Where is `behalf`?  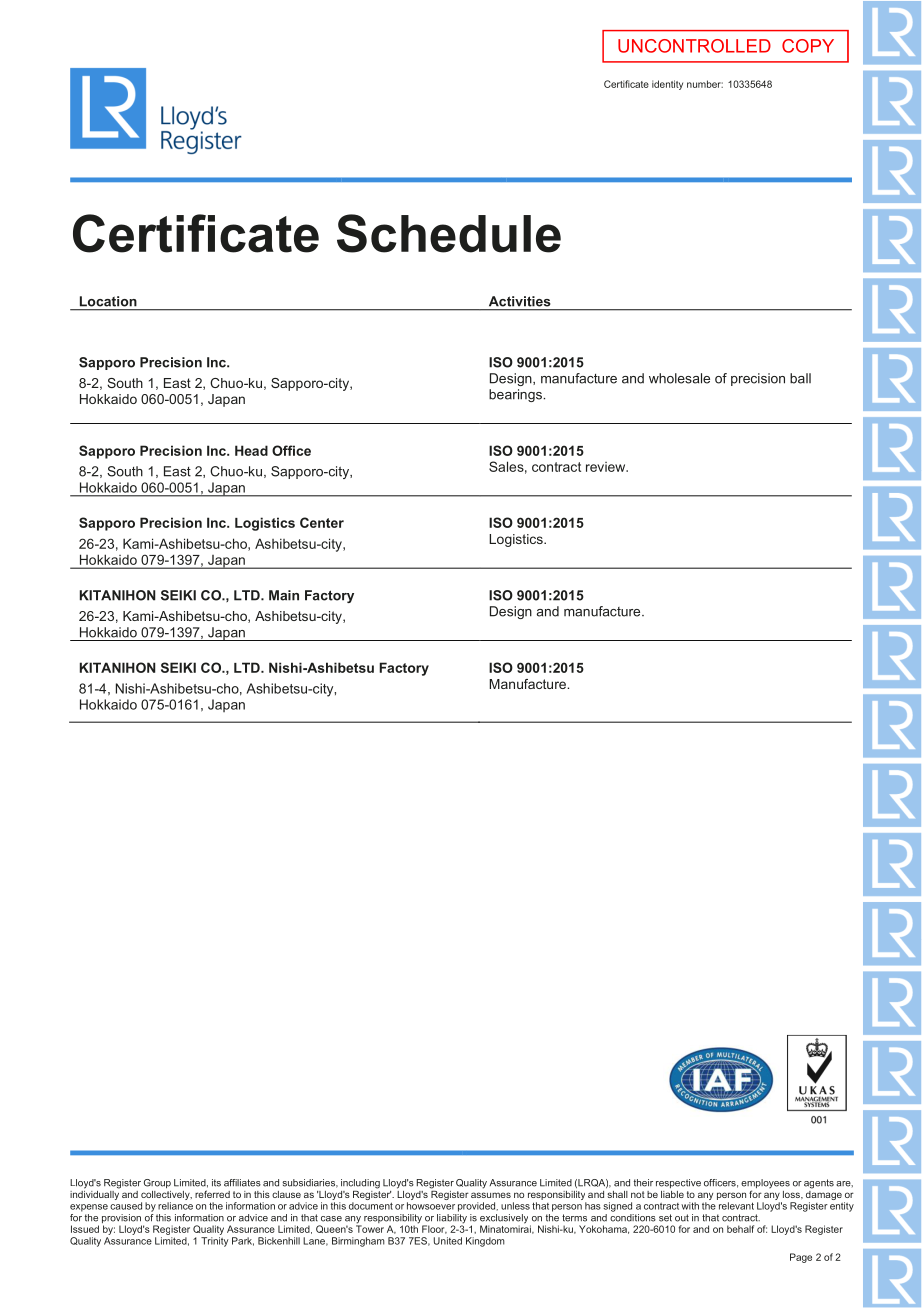 behalf is located at coordinates (740, 1229).
